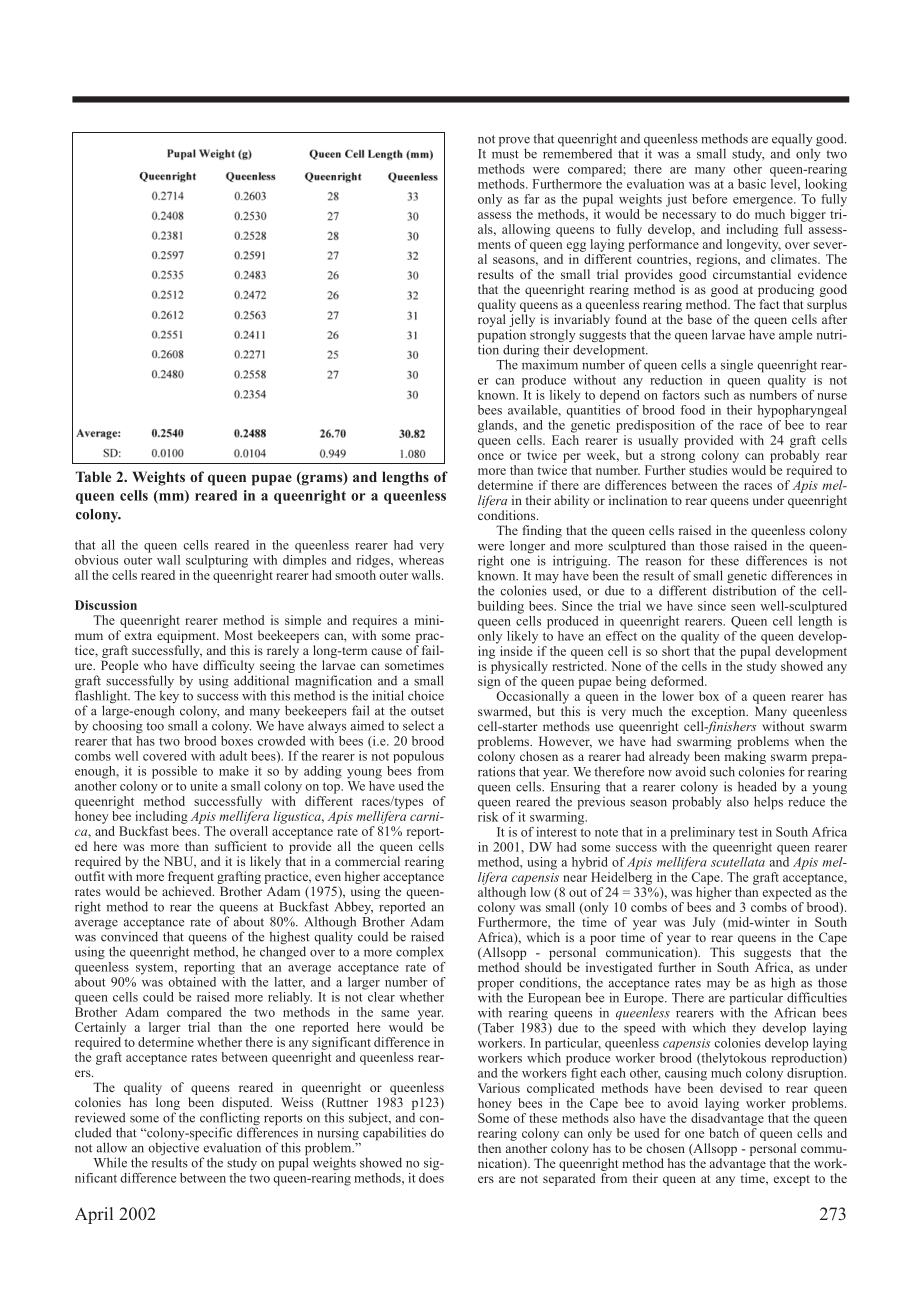 The image size is (924, 1308). Describe the element at coordinates (678, 681) in the screenshot. I see `deformed` at that location.
